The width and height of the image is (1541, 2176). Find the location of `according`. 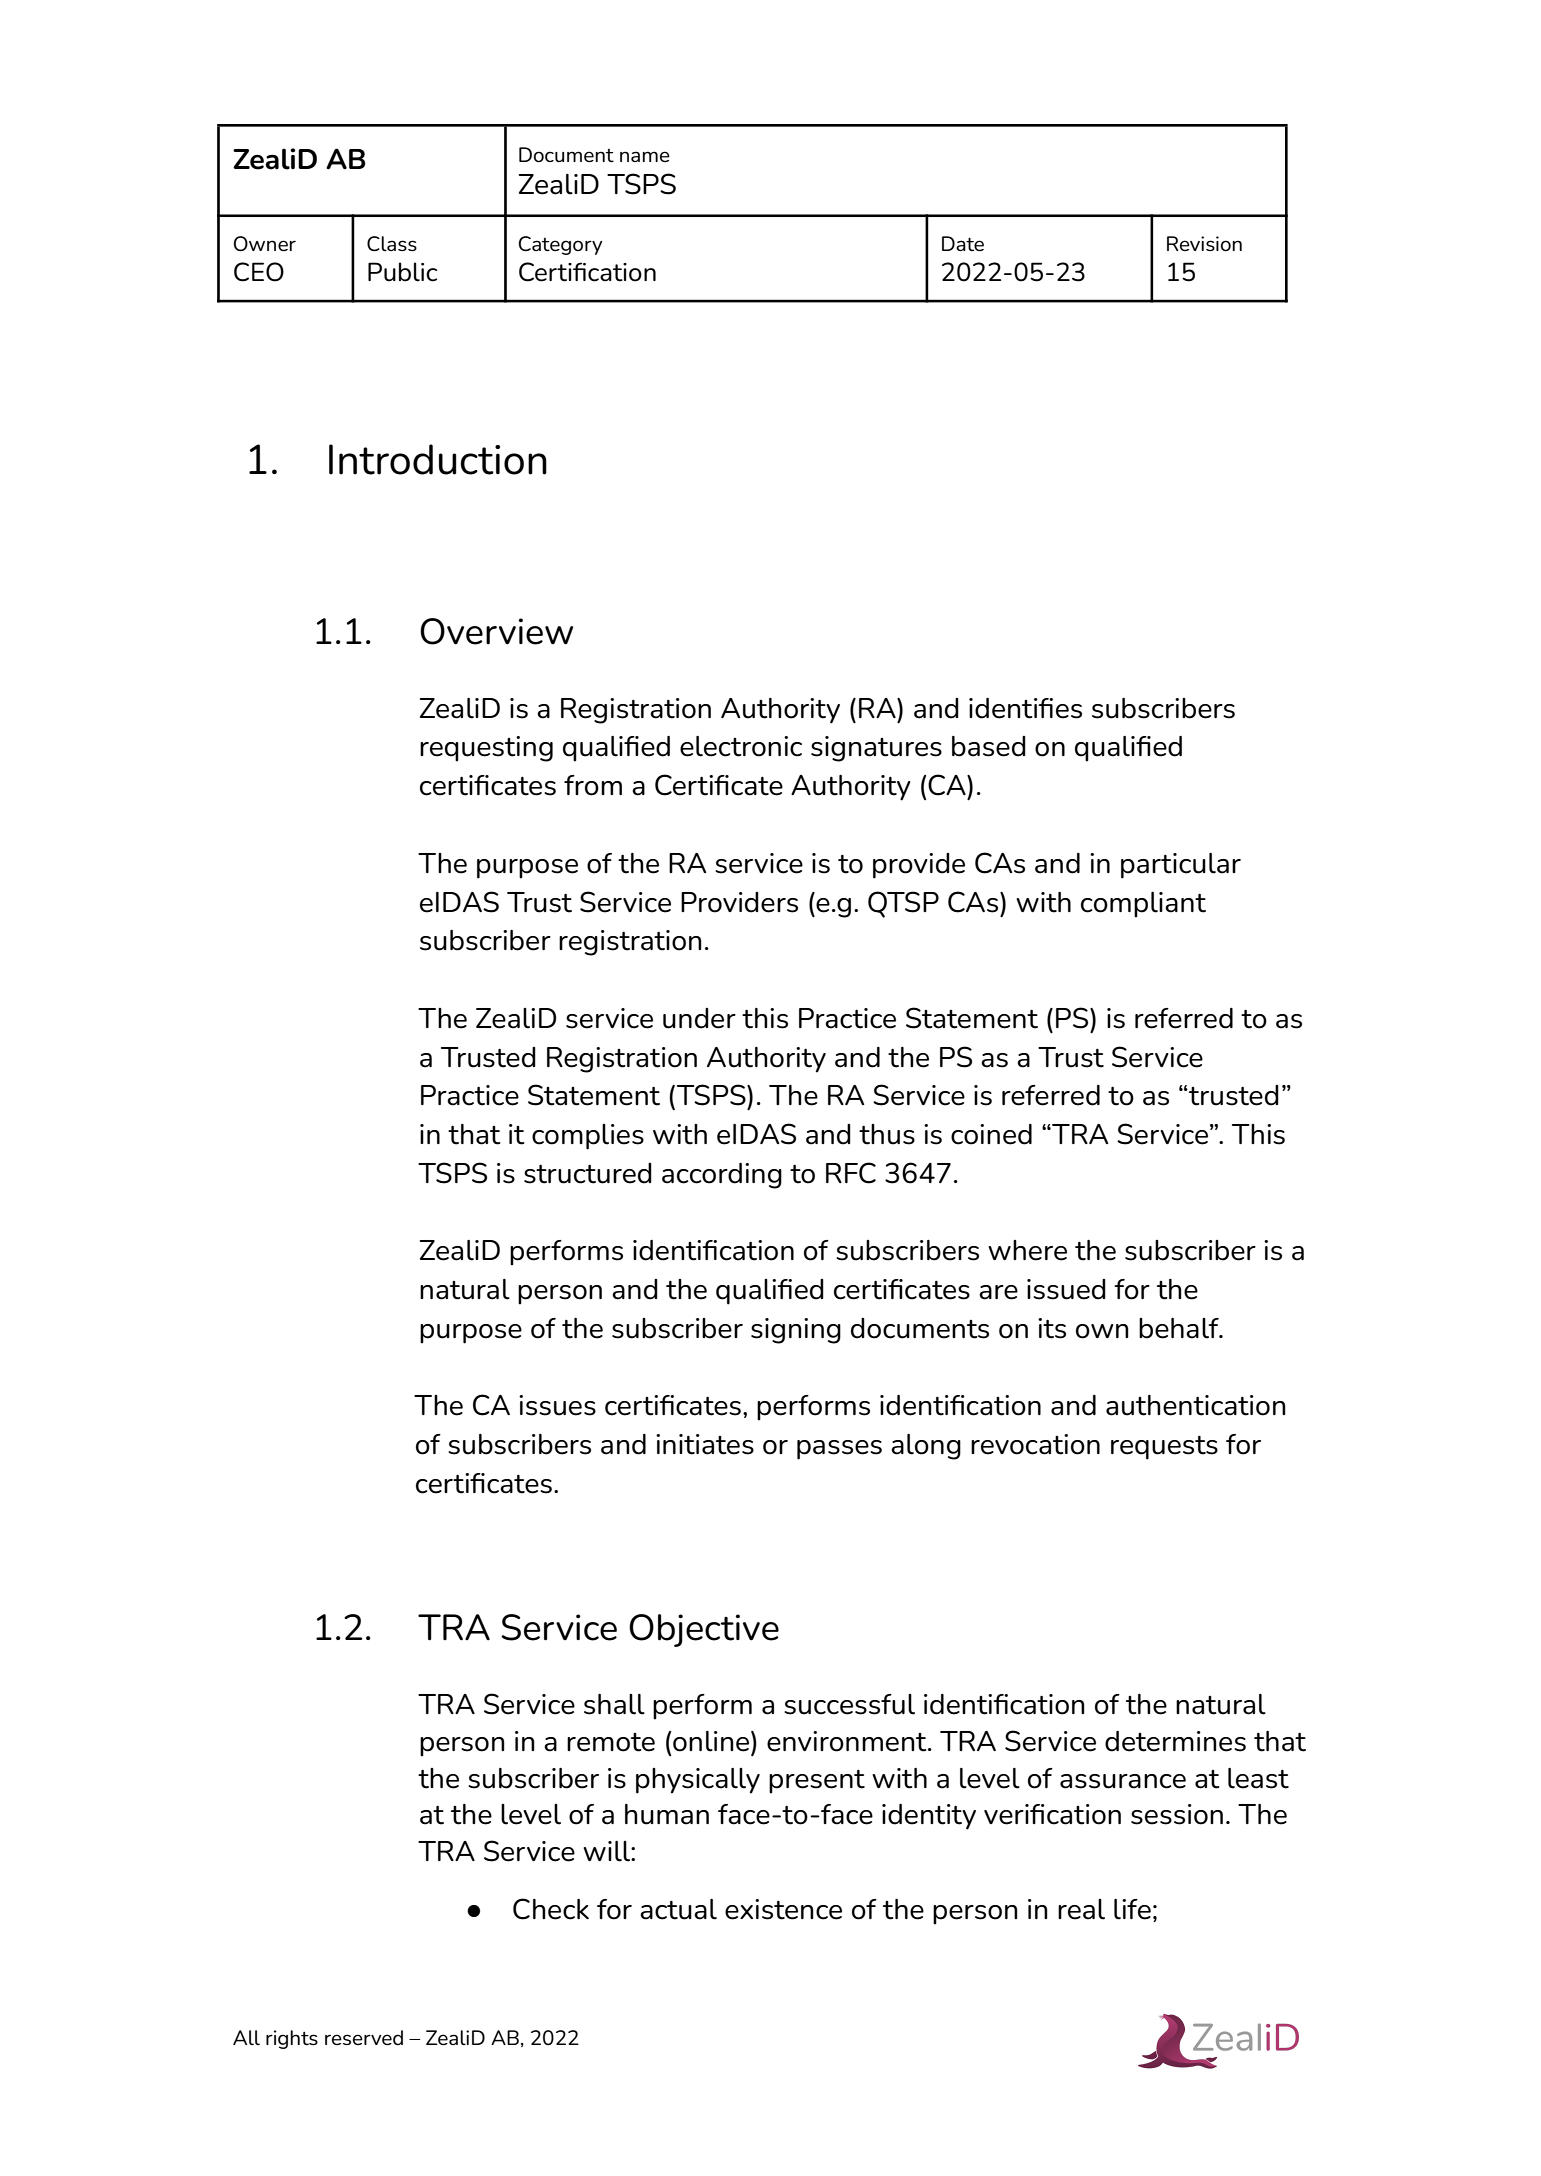

according is located at coordinates (722, 1176).
